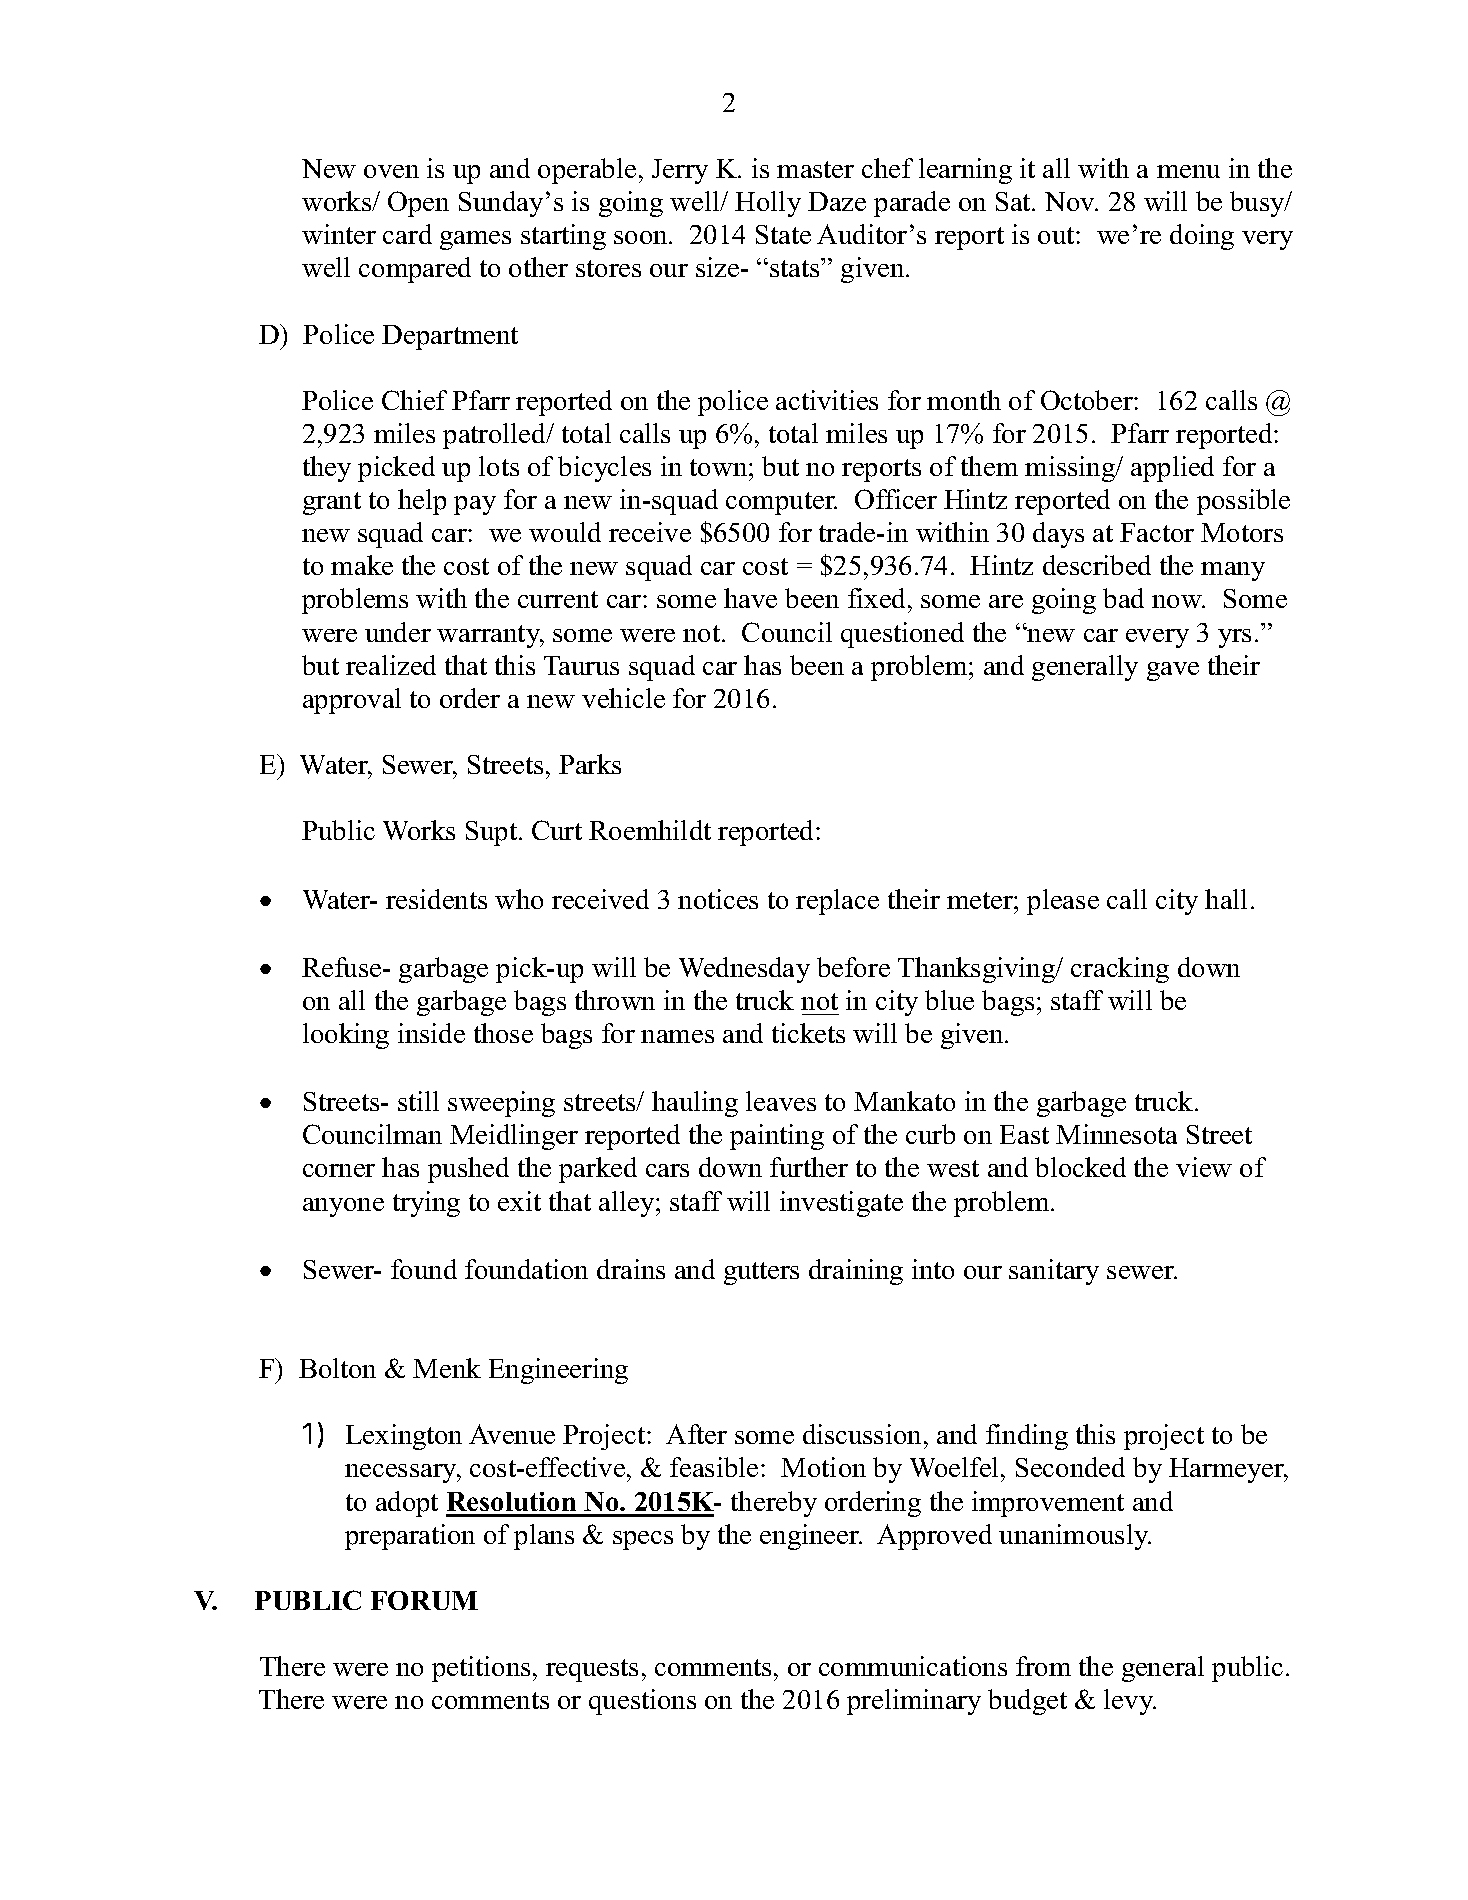  Describe the element at coordinates (1204, 1167) in the screenshot. I see `view` at that location.
